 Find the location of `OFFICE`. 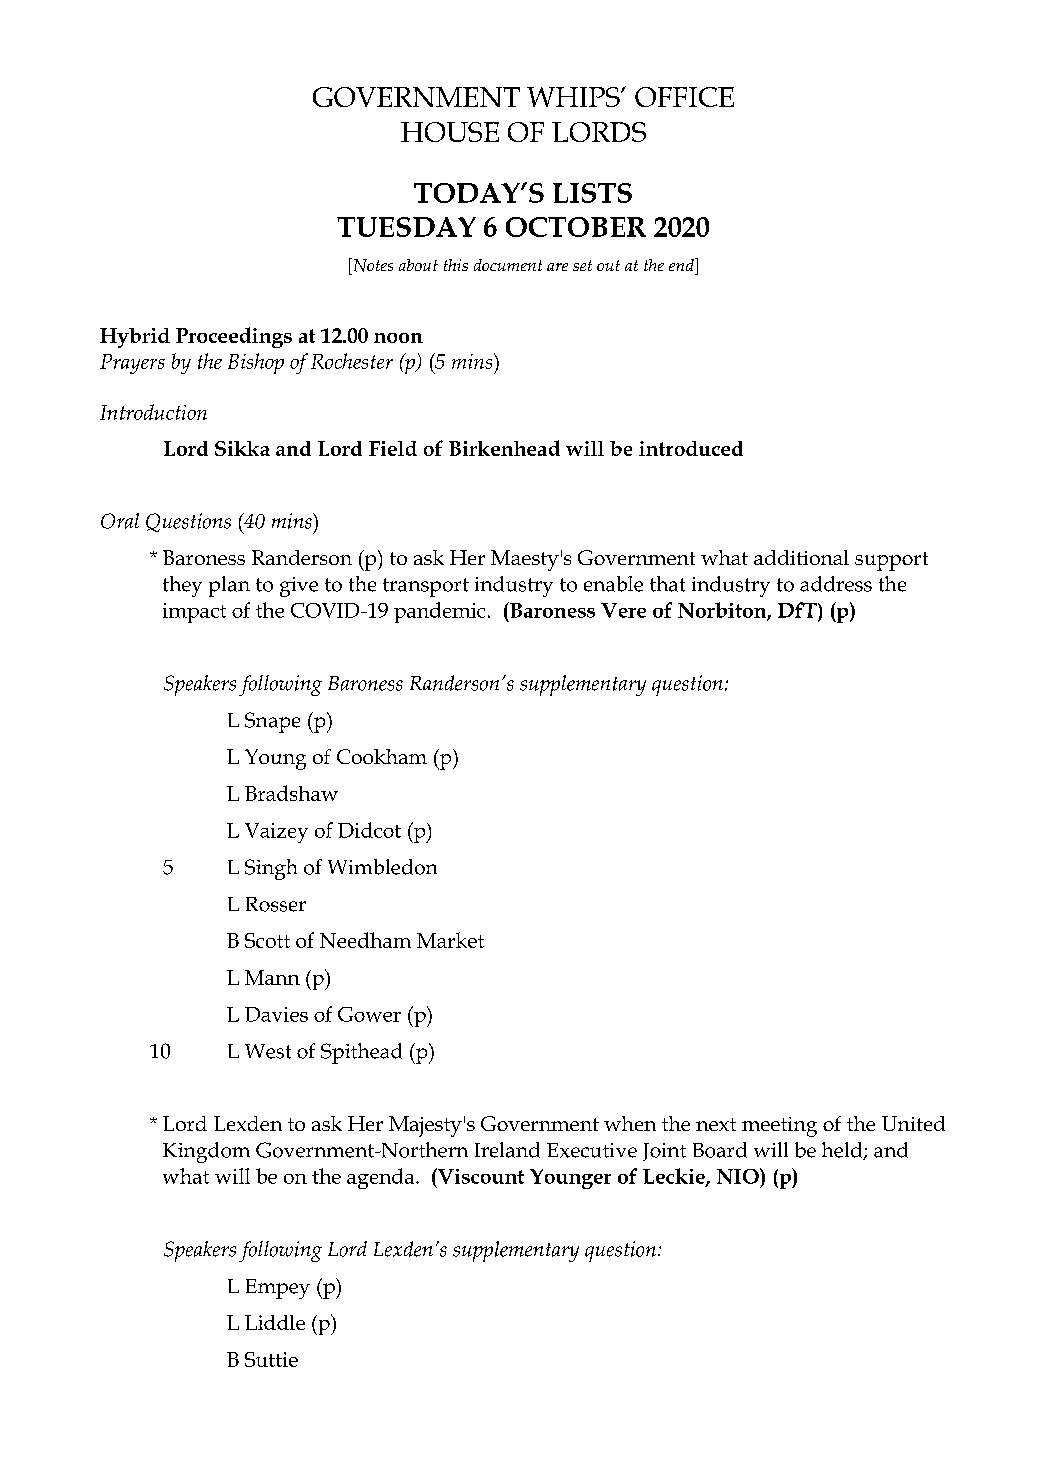

OFFICE is located at coordinates (684, 97).
